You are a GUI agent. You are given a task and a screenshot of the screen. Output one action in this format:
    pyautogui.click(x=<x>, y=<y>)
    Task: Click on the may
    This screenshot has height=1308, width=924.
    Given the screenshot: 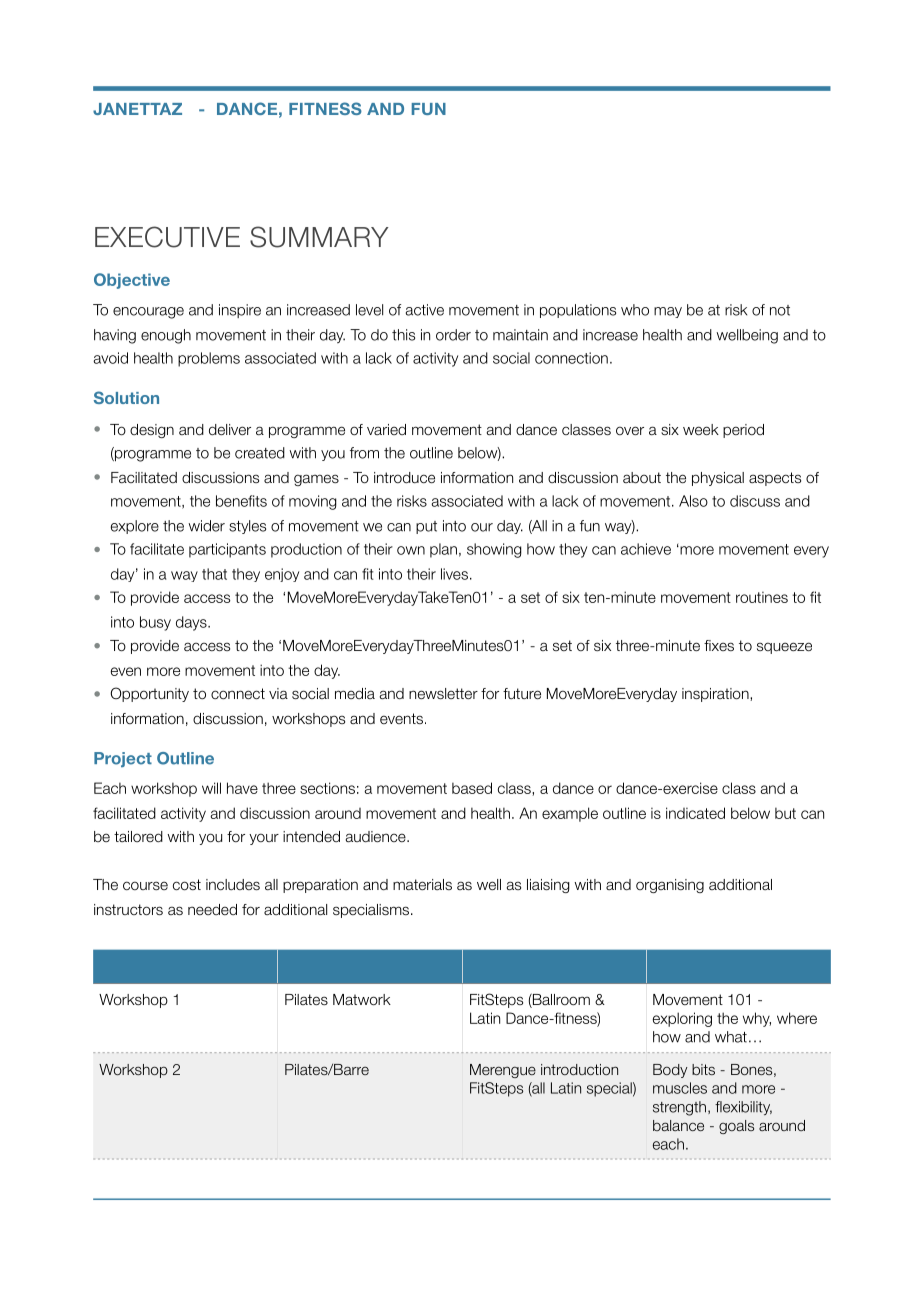 What is the action you would take?
    pyautogui.click(x=668, y=312)
